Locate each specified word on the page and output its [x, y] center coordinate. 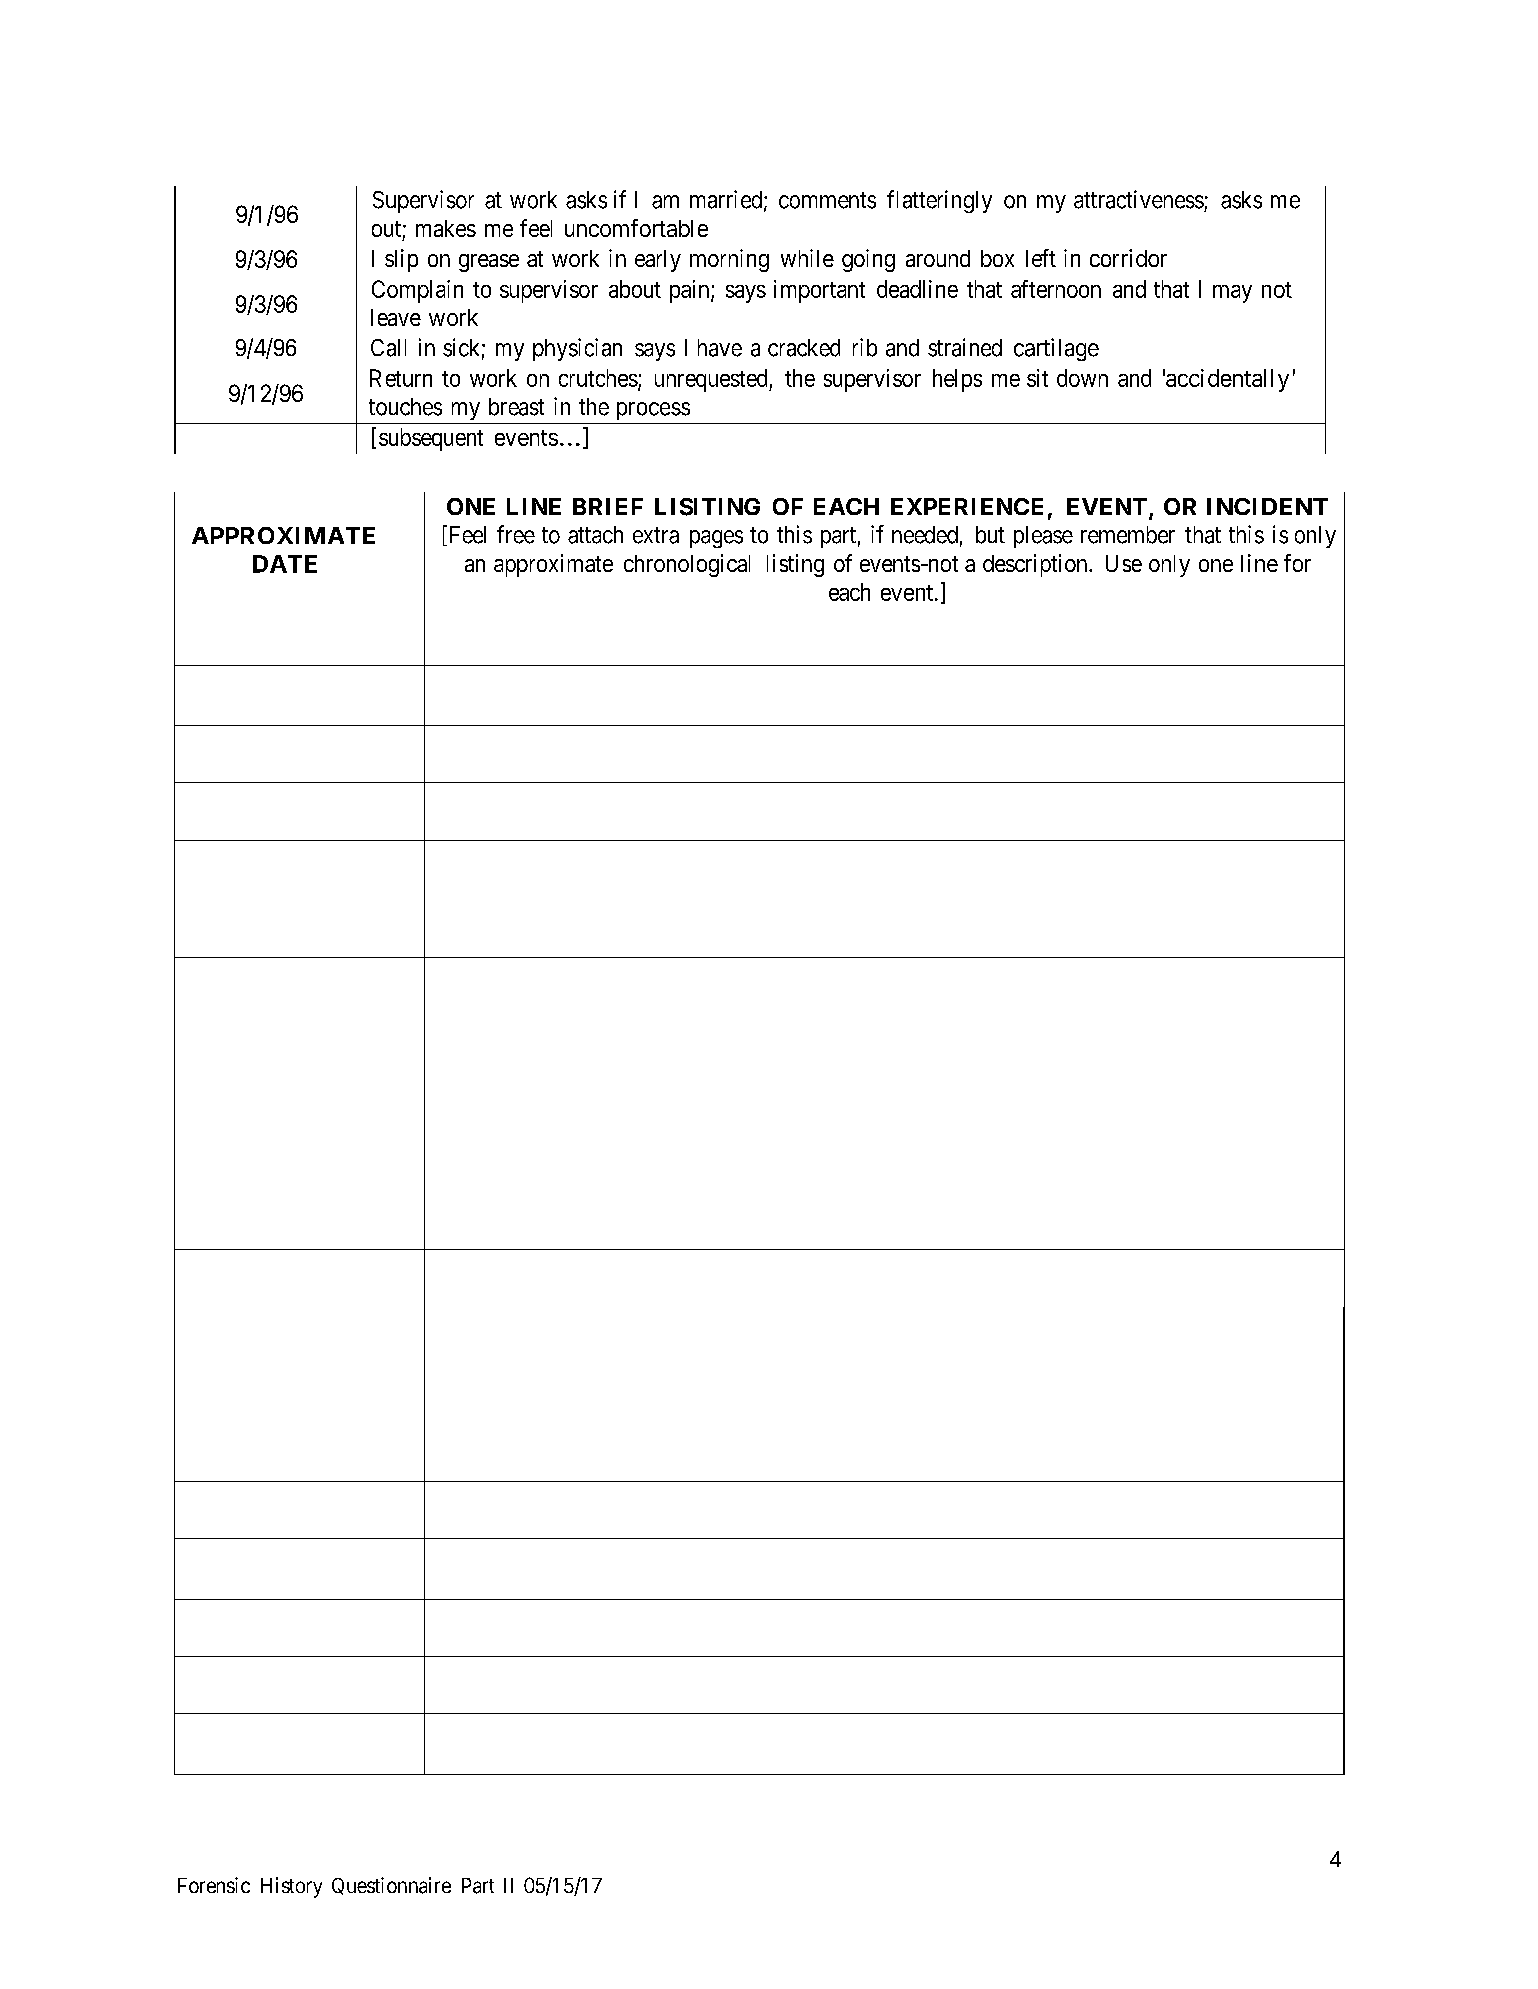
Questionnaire [391, 1886]
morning [729, 260]
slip [401, 260]
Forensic [214, 1885]
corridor [1128, 258]
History [291, 1887]
